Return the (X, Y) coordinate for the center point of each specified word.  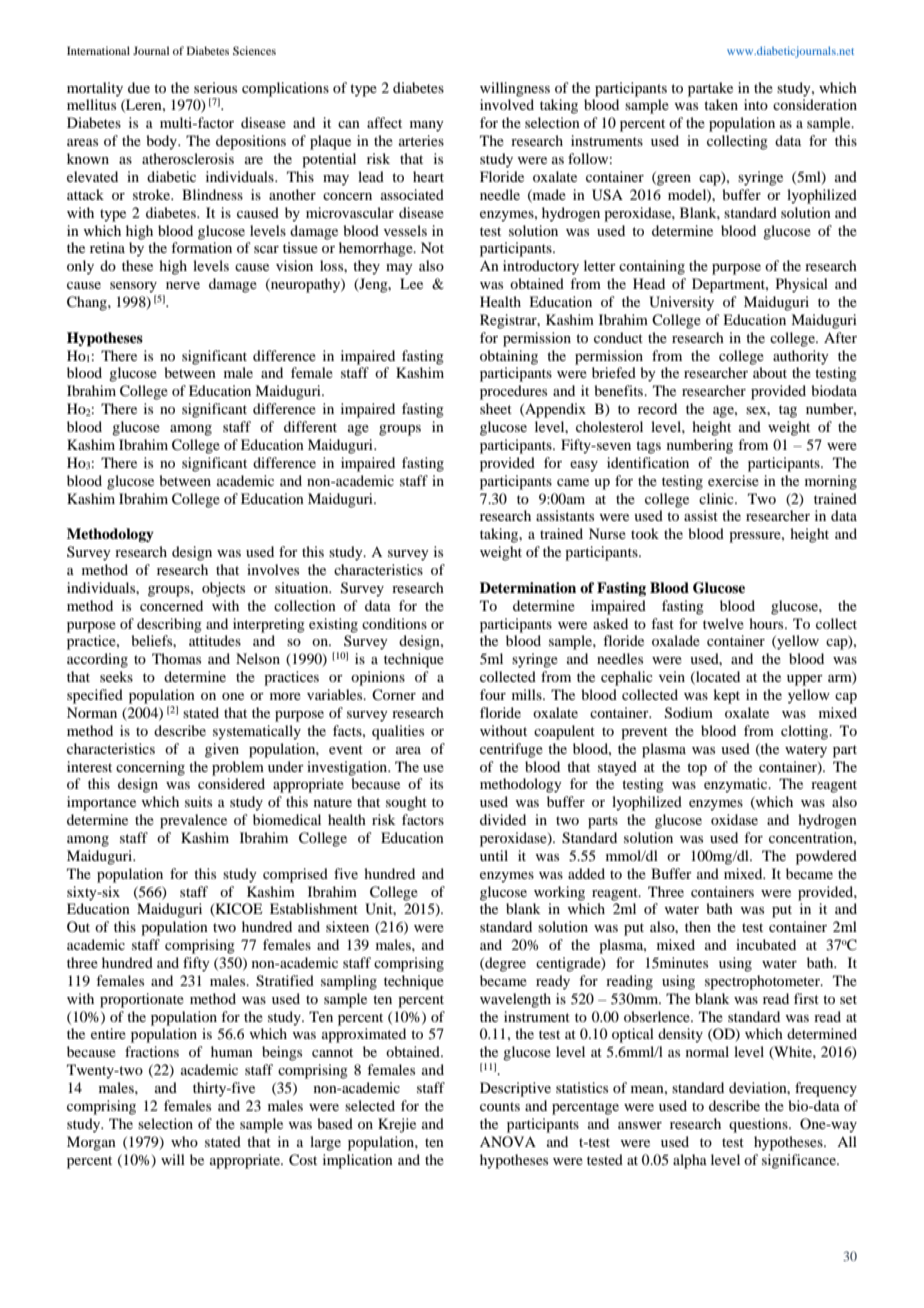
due (139, 87)
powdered (826, 857)
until (494, 855)
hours (767, 623)
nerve (183, 285)
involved (507, 104)
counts (500, 1106)
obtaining (509, 357)
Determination (528, 587)
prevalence (193, 821)
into (756, 104)
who (184, 1141)
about (770, 372)
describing (169, 625)
